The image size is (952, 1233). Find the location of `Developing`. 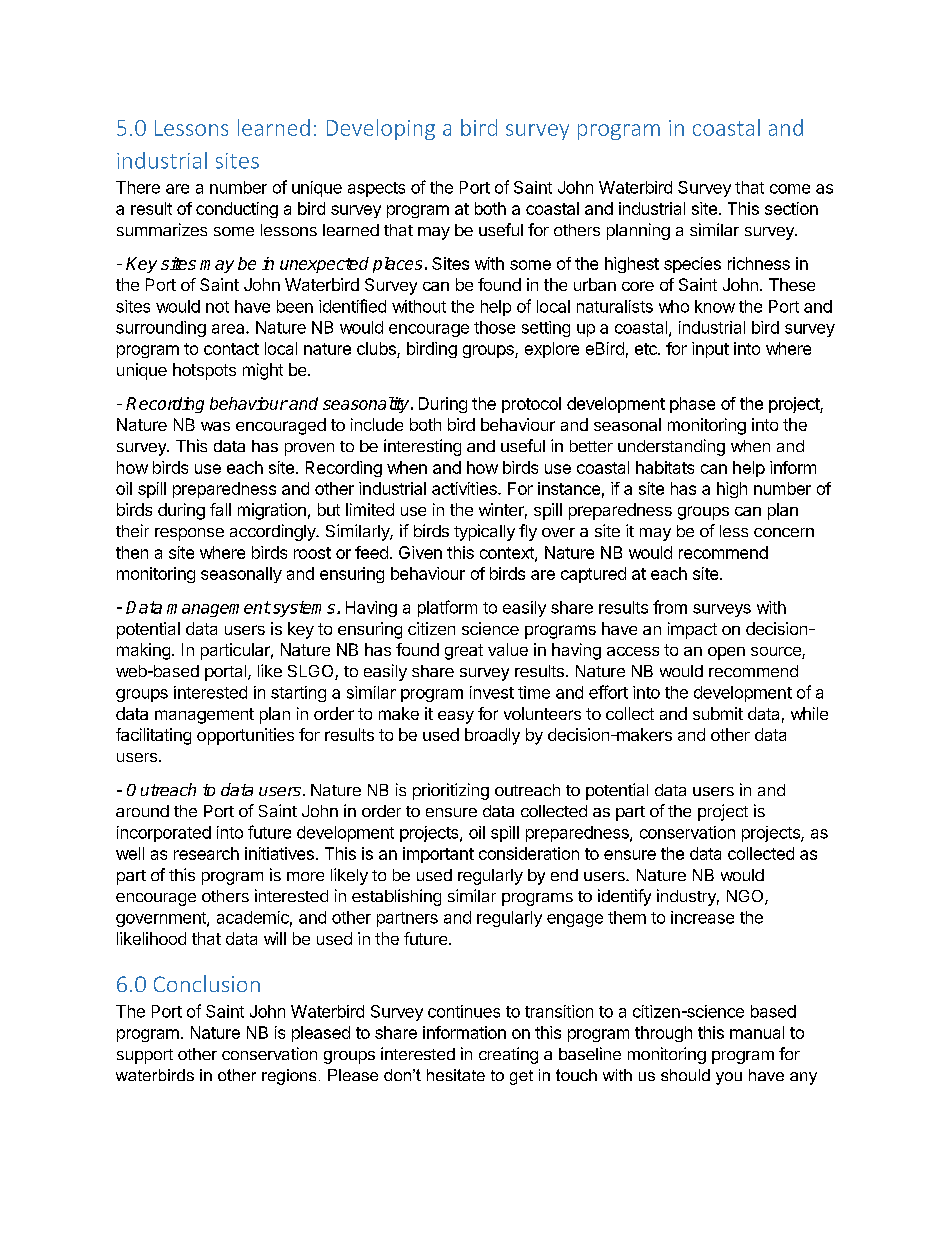

Developing is located at coordinates (381, 129).
